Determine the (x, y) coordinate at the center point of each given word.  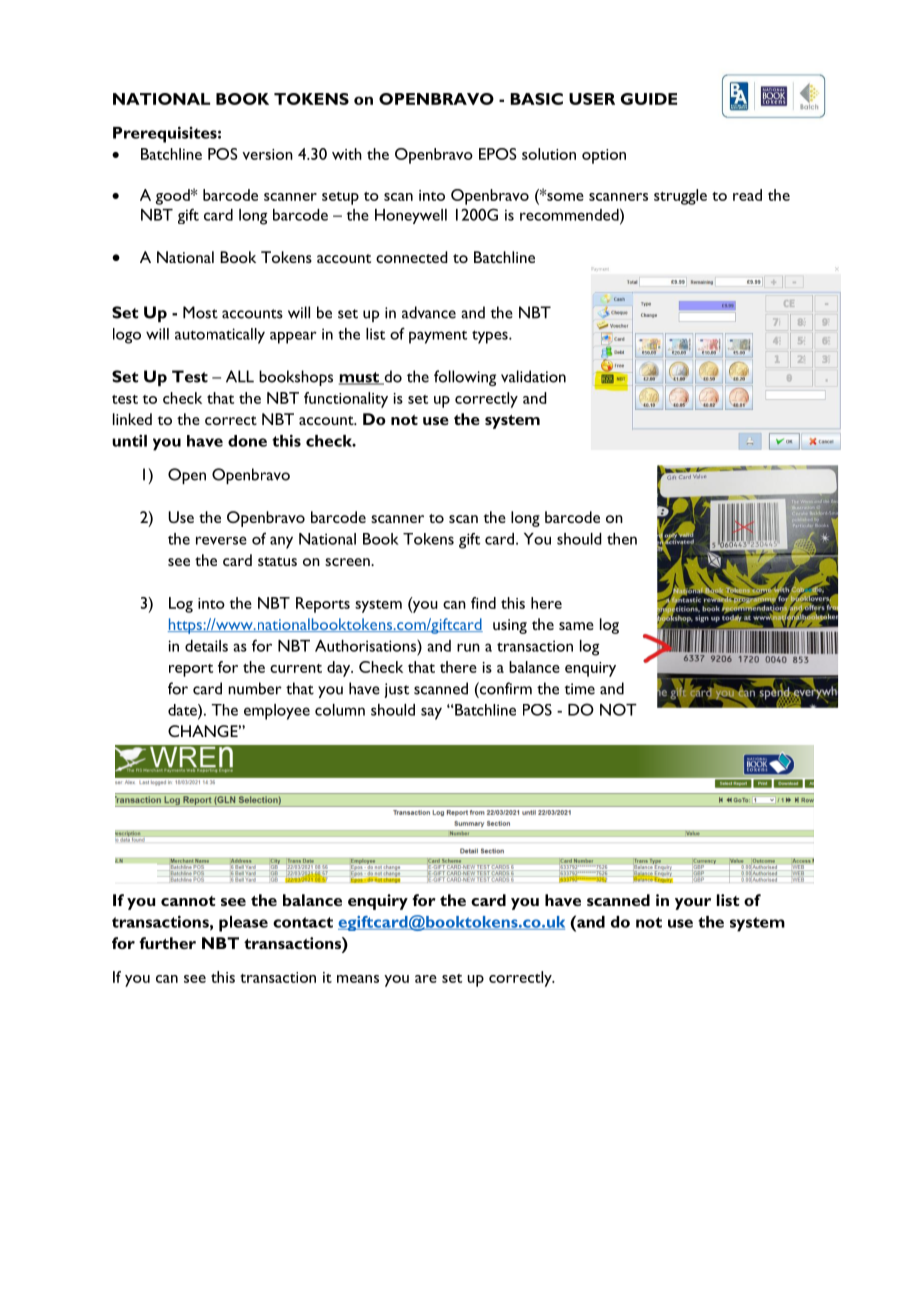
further (167, 943)
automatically (220, 336)
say (431, 713)
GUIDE (649, 99)
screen (348, 562)
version (267, 154)
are (426, 979)
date (183, 710)
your (693, 904)
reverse (221, 540)
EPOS (498, 154)
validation (533, 376)
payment (438, 337)
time (579, 689)
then (622, 539)
